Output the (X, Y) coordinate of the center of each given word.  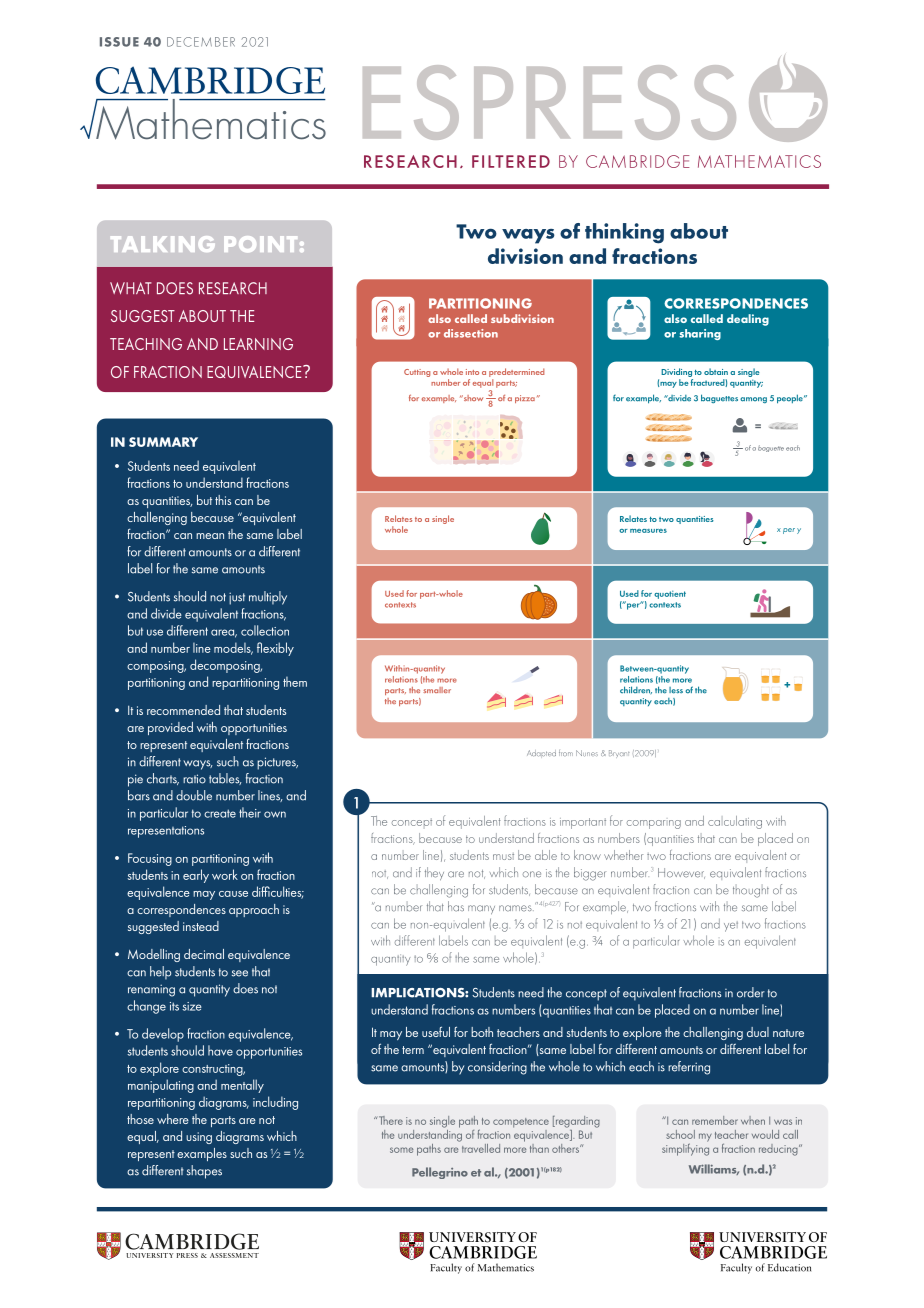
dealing (748, 320)
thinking (624, 233)
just (237, 598)
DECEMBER (201, 42)
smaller (437, 690)
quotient (670, 595)
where (173, 1119)
